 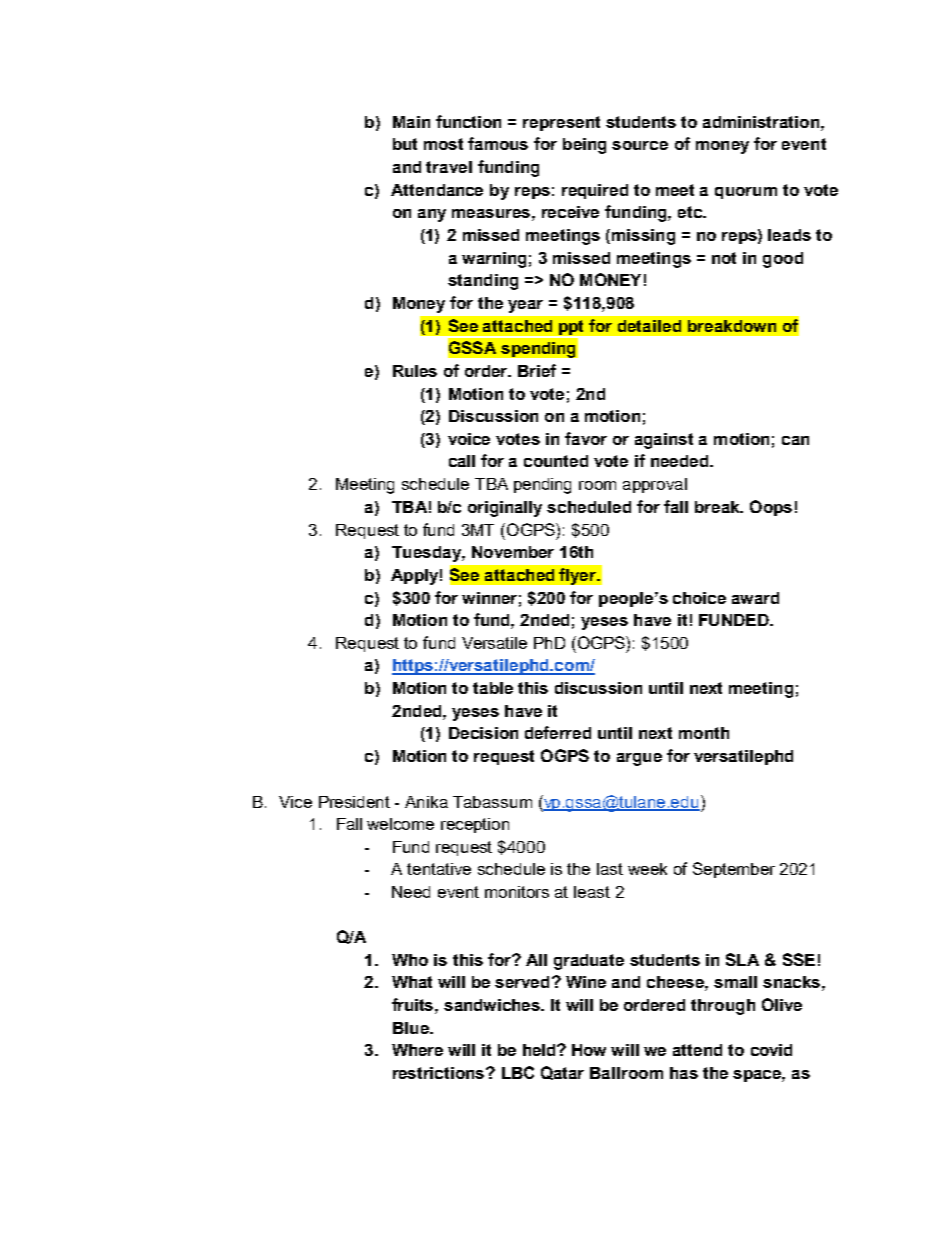 What do you see at coordinates (561, 123) in the screenshot?
I see `represent` at bounding box center [561, 123].
